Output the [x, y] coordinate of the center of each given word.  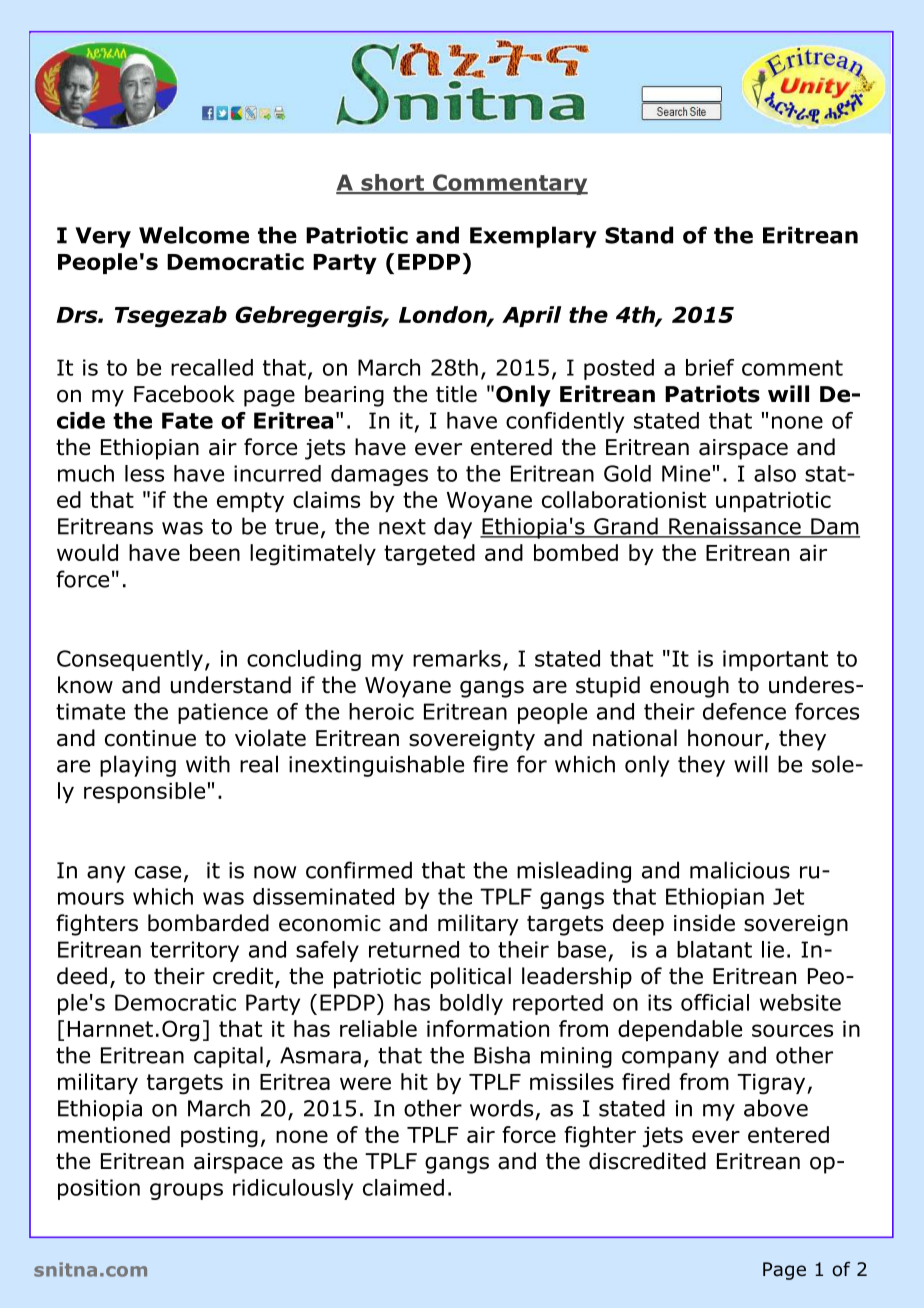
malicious [740, 870]
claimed [403, 1187]
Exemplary [533, 237]
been [215, 552]
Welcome [194, 235]
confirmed [359, 870]
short [392, 183]
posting [219, 1137]
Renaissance [735, 527]
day [453, 528]
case [158, 872]
